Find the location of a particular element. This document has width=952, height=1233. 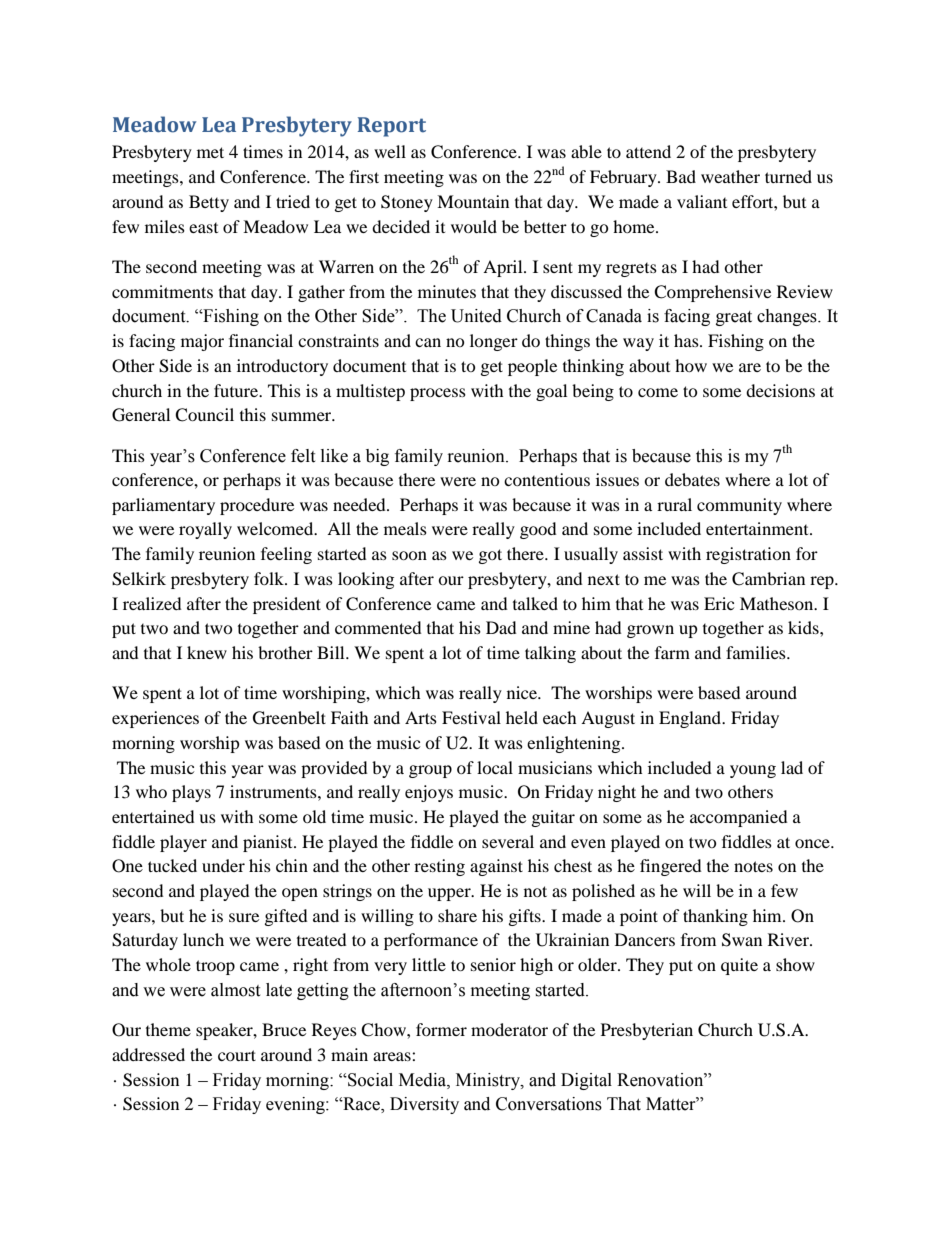

knew is located at coordinates (207, 652).
